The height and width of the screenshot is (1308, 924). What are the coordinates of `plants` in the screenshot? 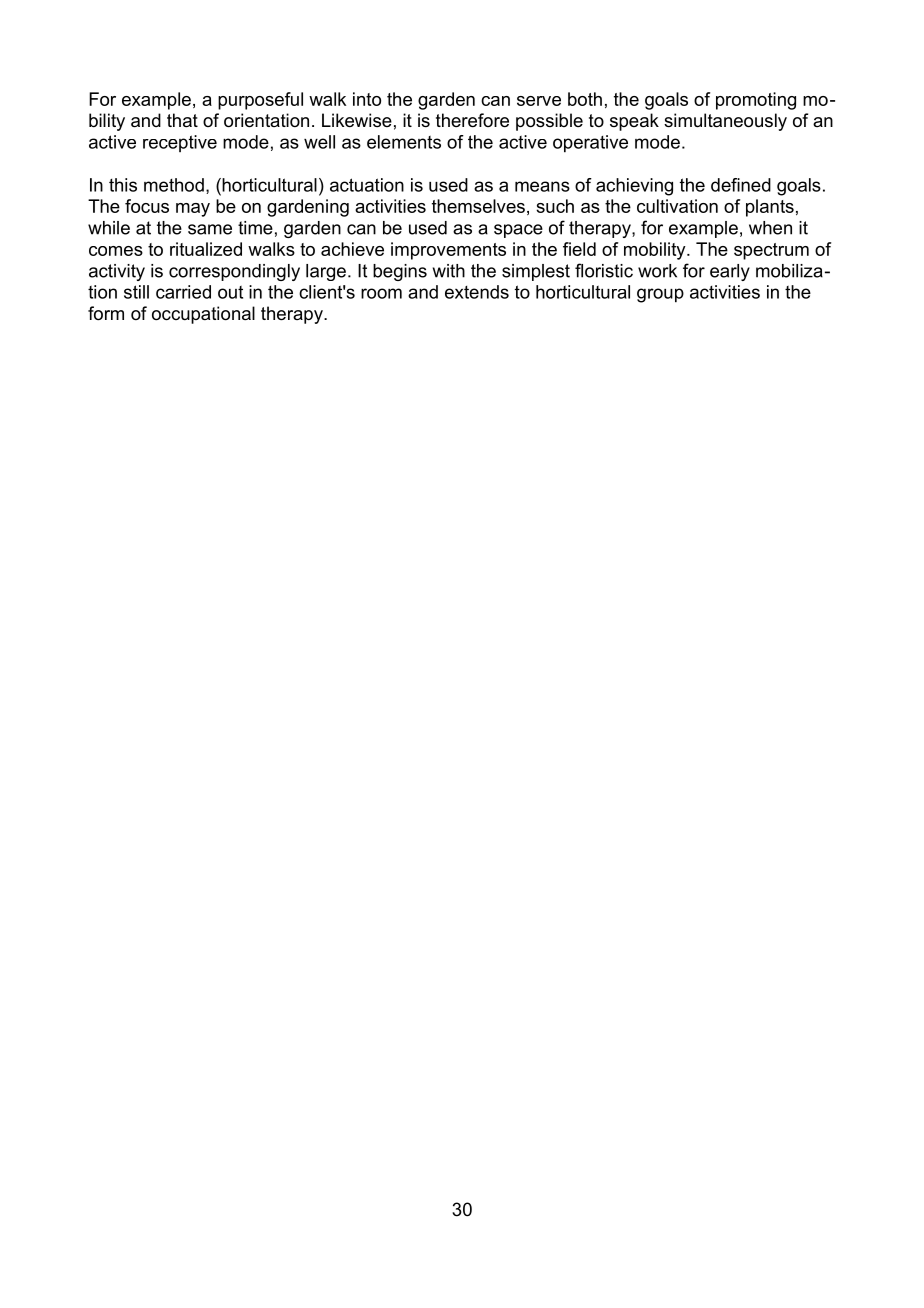 It's located at (770, 208).
